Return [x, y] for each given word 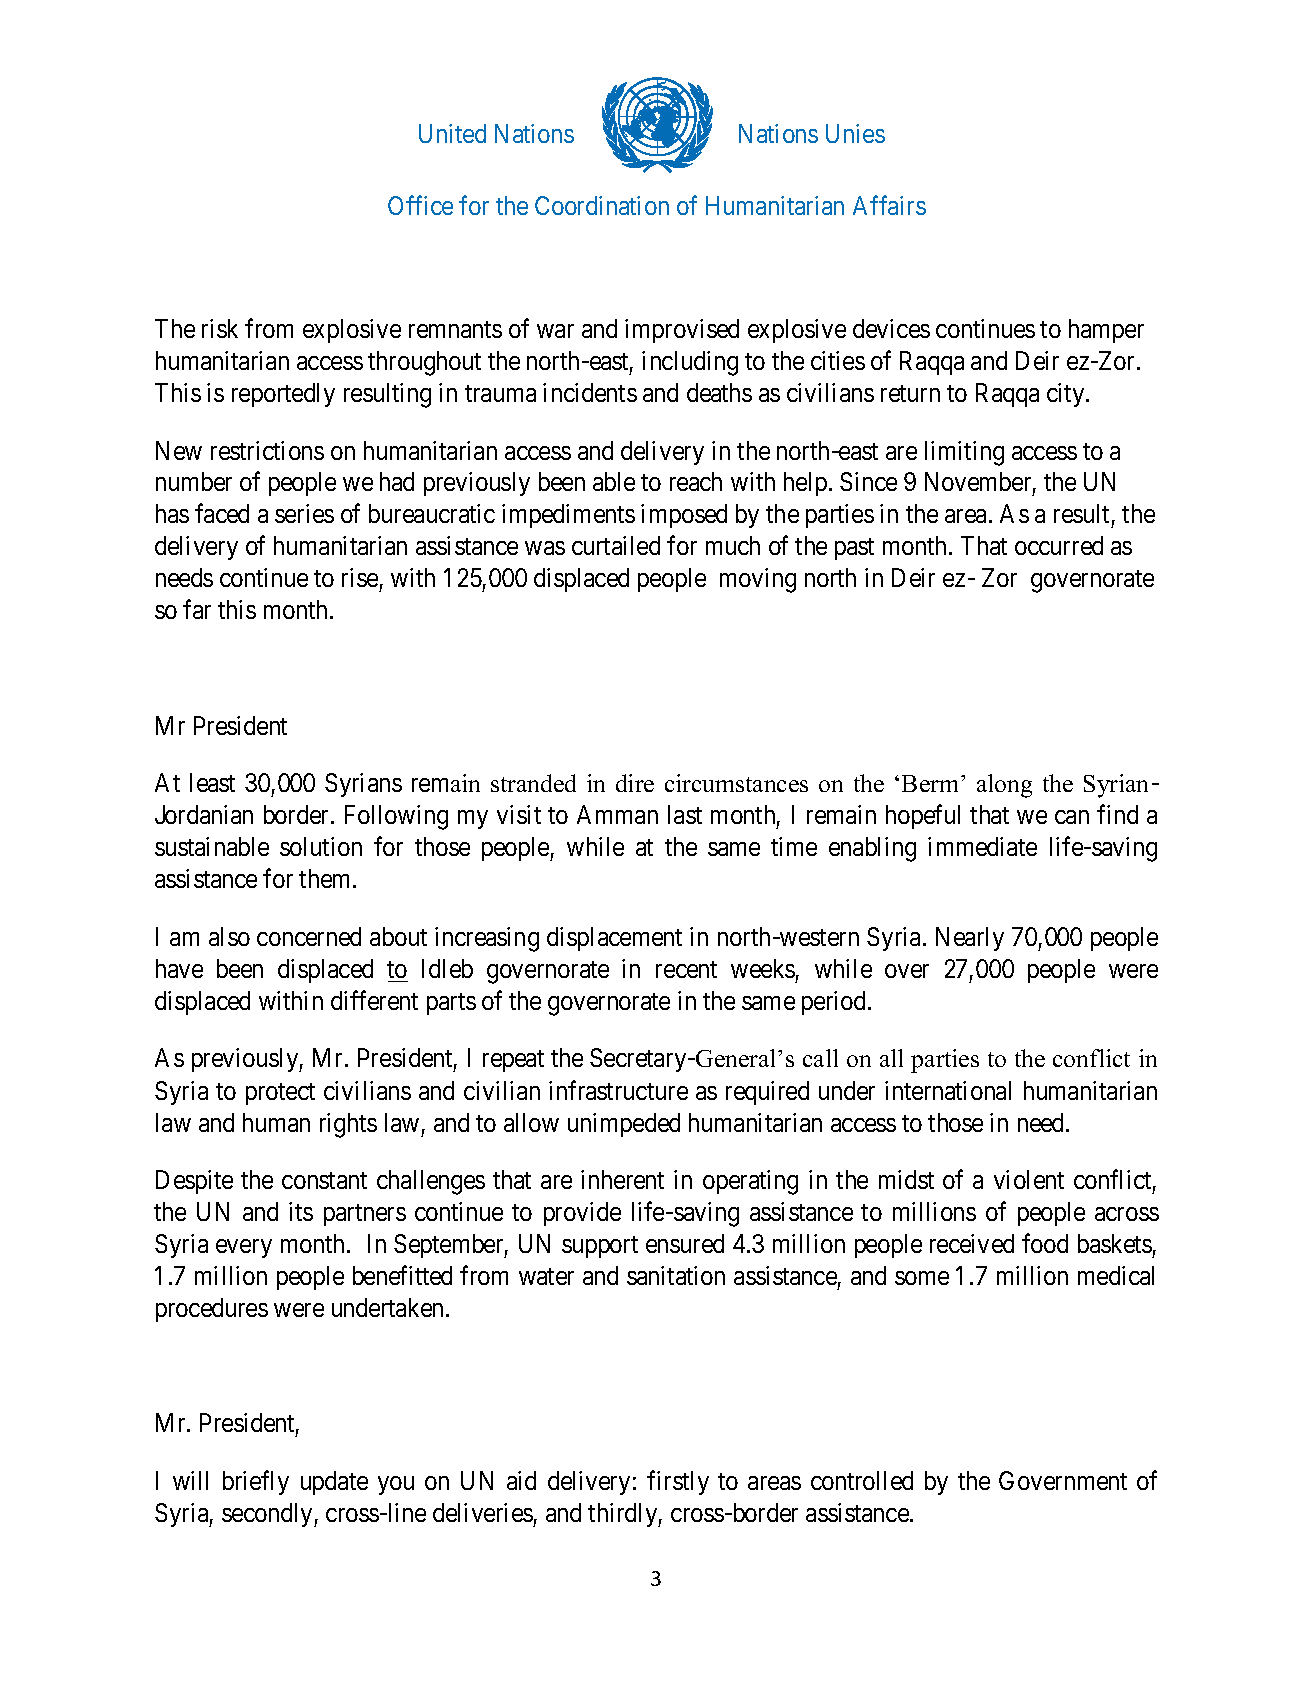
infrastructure [618, 1090]
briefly [256, 1482]
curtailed [616, 545]
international [948, 1090]
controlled [862, 1480]
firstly [678, 1482]
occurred [1059, 545]
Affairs [889, 205]
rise [360, 577]
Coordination [602, 205]
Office [420, 205]
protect [280, 1094]
